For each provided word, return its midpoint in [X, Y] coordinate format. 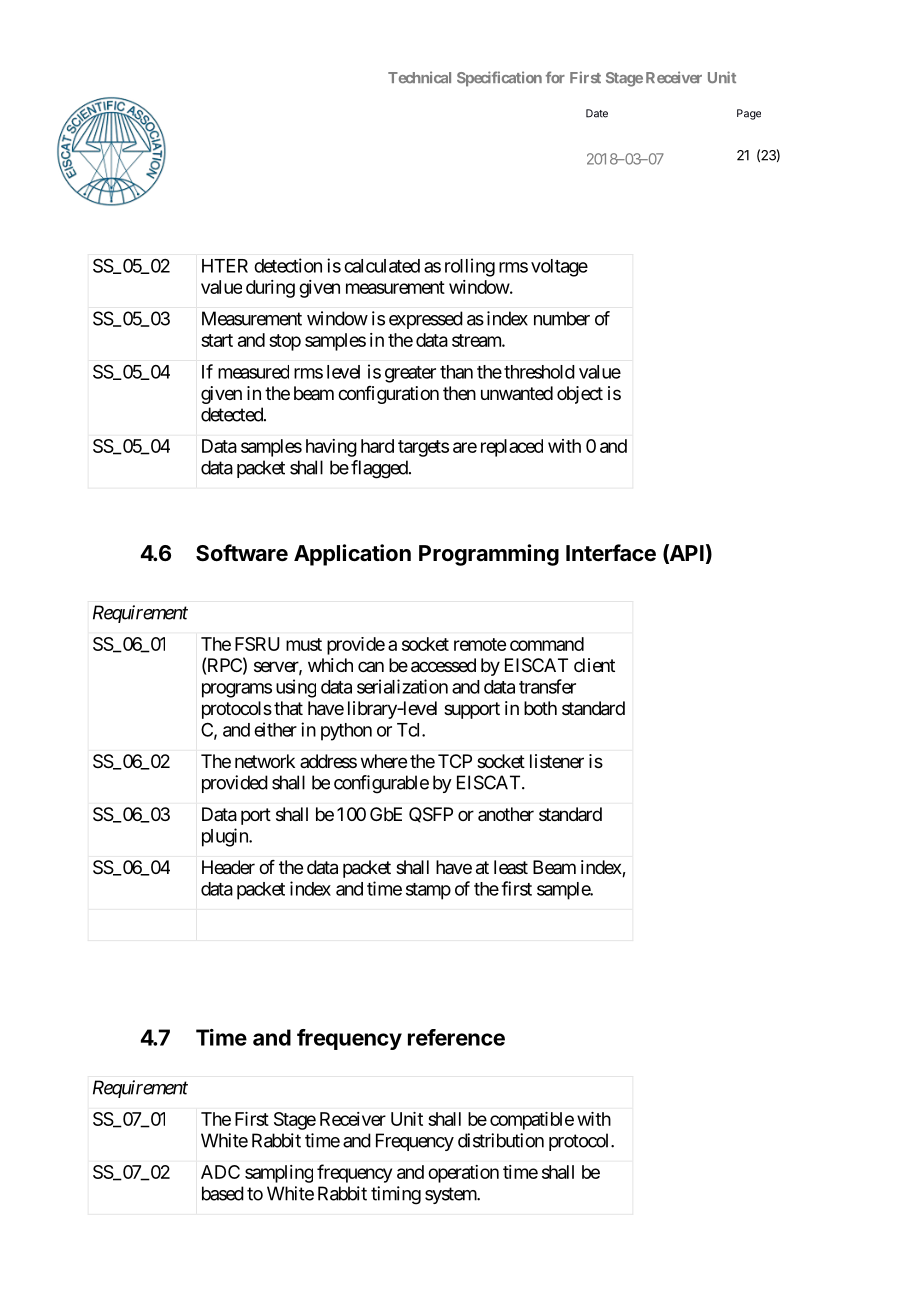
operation [463, 1174]
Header [228, 867]
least [511, 867]
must [304, 644]
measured [253, 372]
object [580, 395]
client [594, 665]
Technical [419, 77]
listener [557, 761]
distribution [501, 1140]
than [456, 372]
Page [749, 114]
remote [480, 644]
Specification [499, 79]
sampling [279, 1174]
